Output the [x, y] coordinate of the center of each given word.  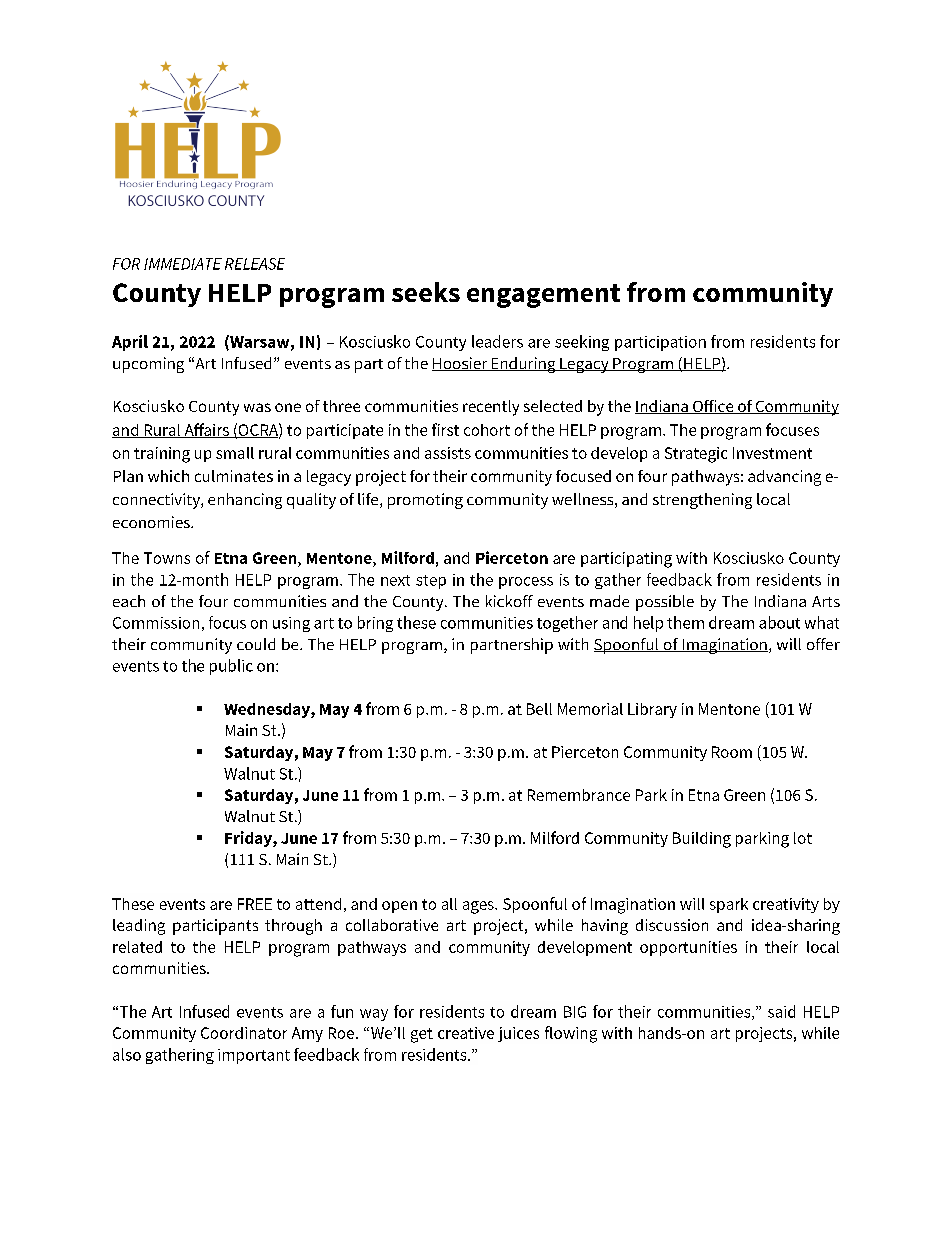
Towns [167, 558]
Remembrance [579, 795]
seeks [426, 292]
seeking [582, 343]
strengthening [702, 501]
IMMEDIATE [183, 264]
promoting [425, 501]
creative [466, 1033]
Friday [249, 839]
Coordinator [244, 1033]
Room [732, 752]
